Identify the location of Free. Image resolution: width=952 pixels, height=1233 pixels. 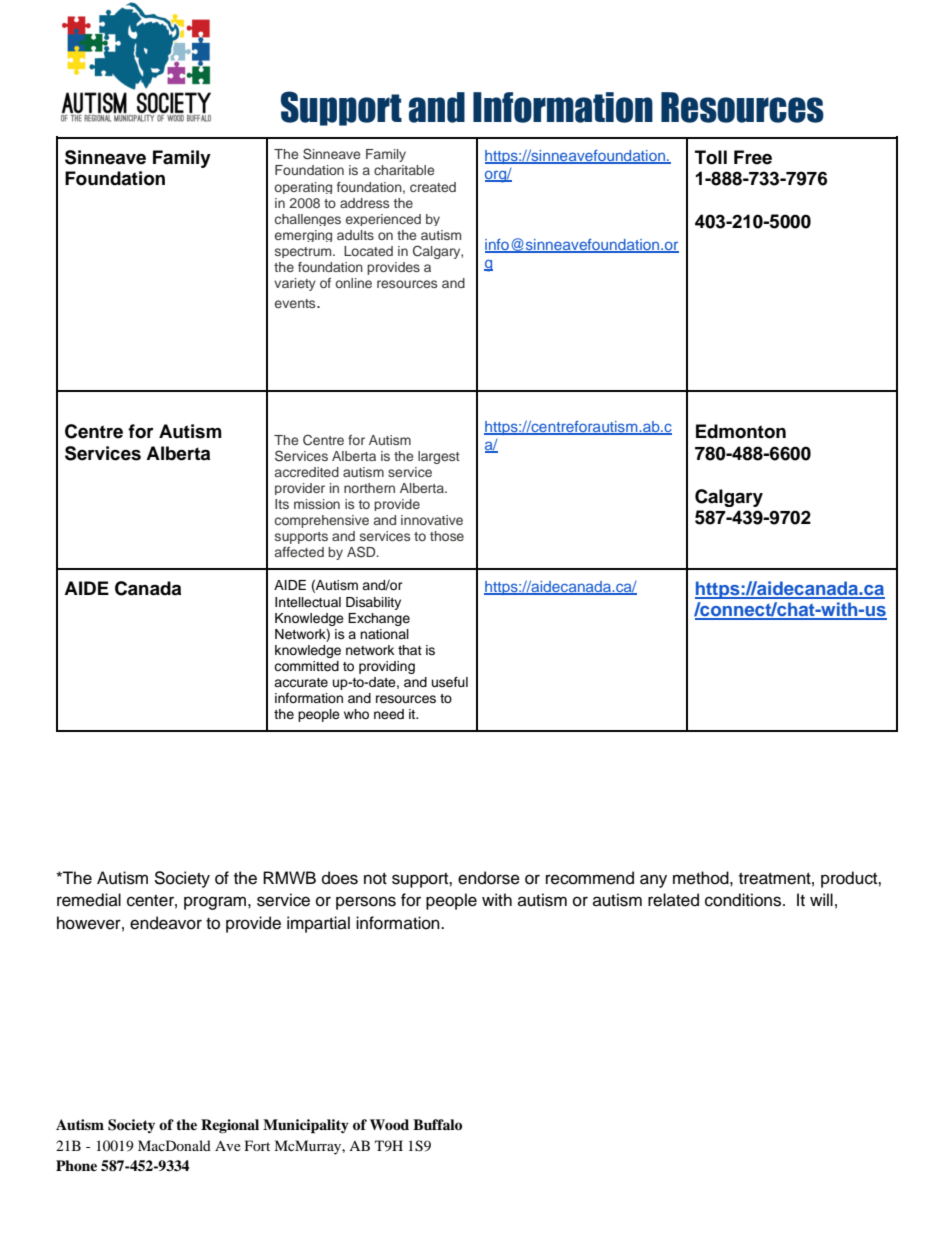
(753, 157).
